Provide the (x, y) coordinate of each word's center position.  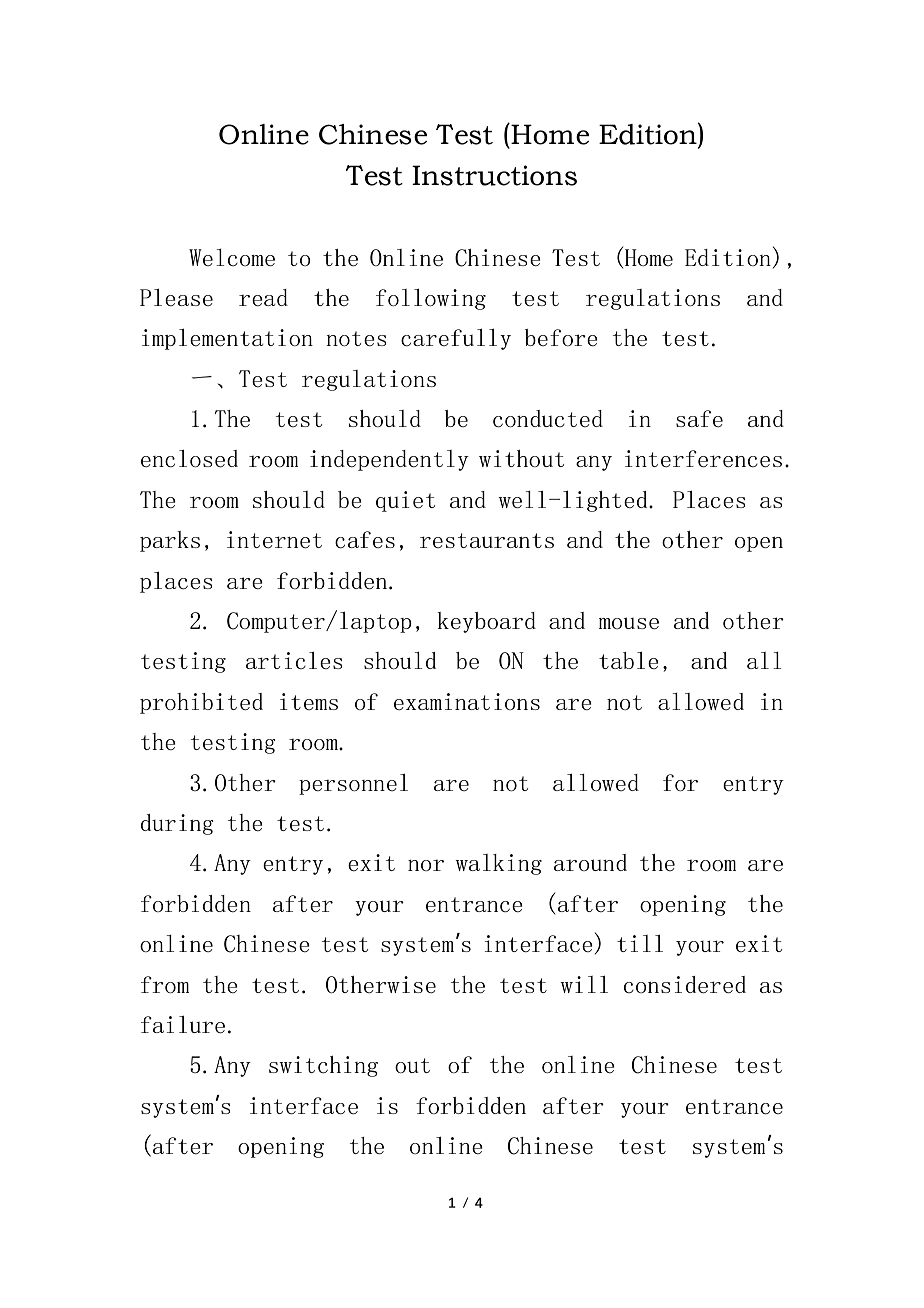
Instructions (494, 175)
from (165, 984)
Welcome (232, 257)
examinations (467, 701)
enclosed (189, 458)
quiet (405, 501)
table (629, 660)
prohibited (201, 703)
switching (323, 1066)
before (561, 337)
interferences (703, 458)
